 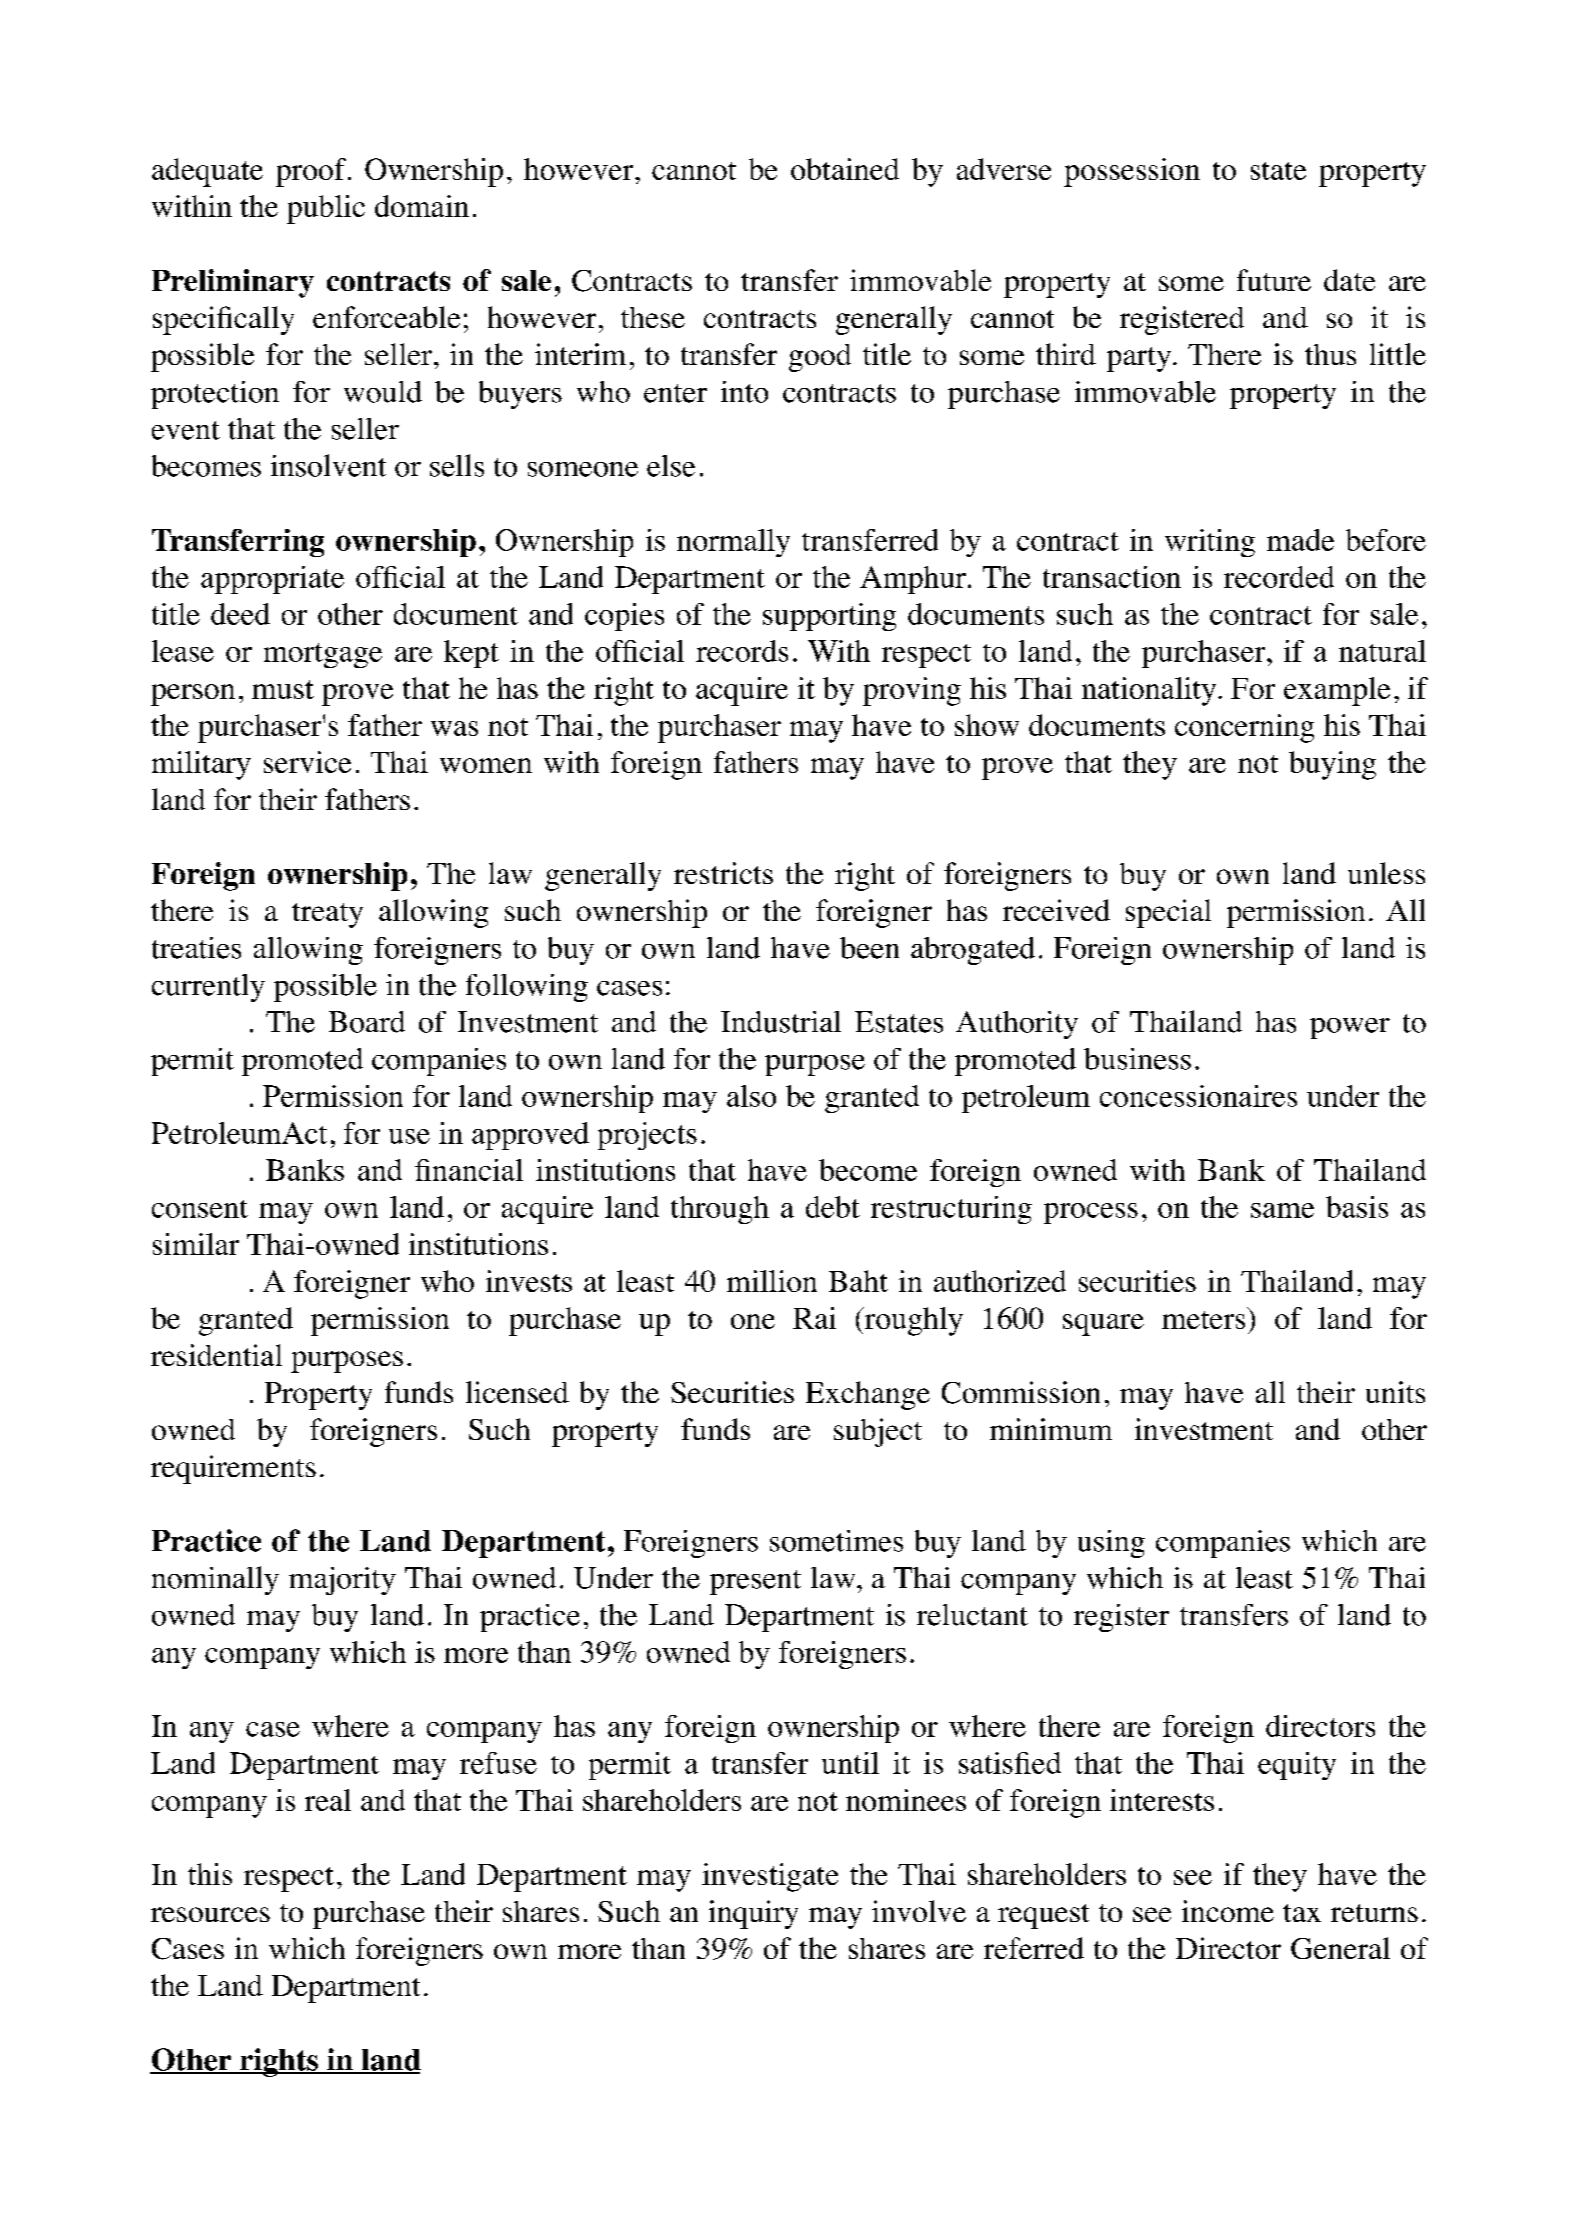 What do you see at coordinates (1274, 280) in the screenshot?
I see `future` at bounding box center [1274, 280].
